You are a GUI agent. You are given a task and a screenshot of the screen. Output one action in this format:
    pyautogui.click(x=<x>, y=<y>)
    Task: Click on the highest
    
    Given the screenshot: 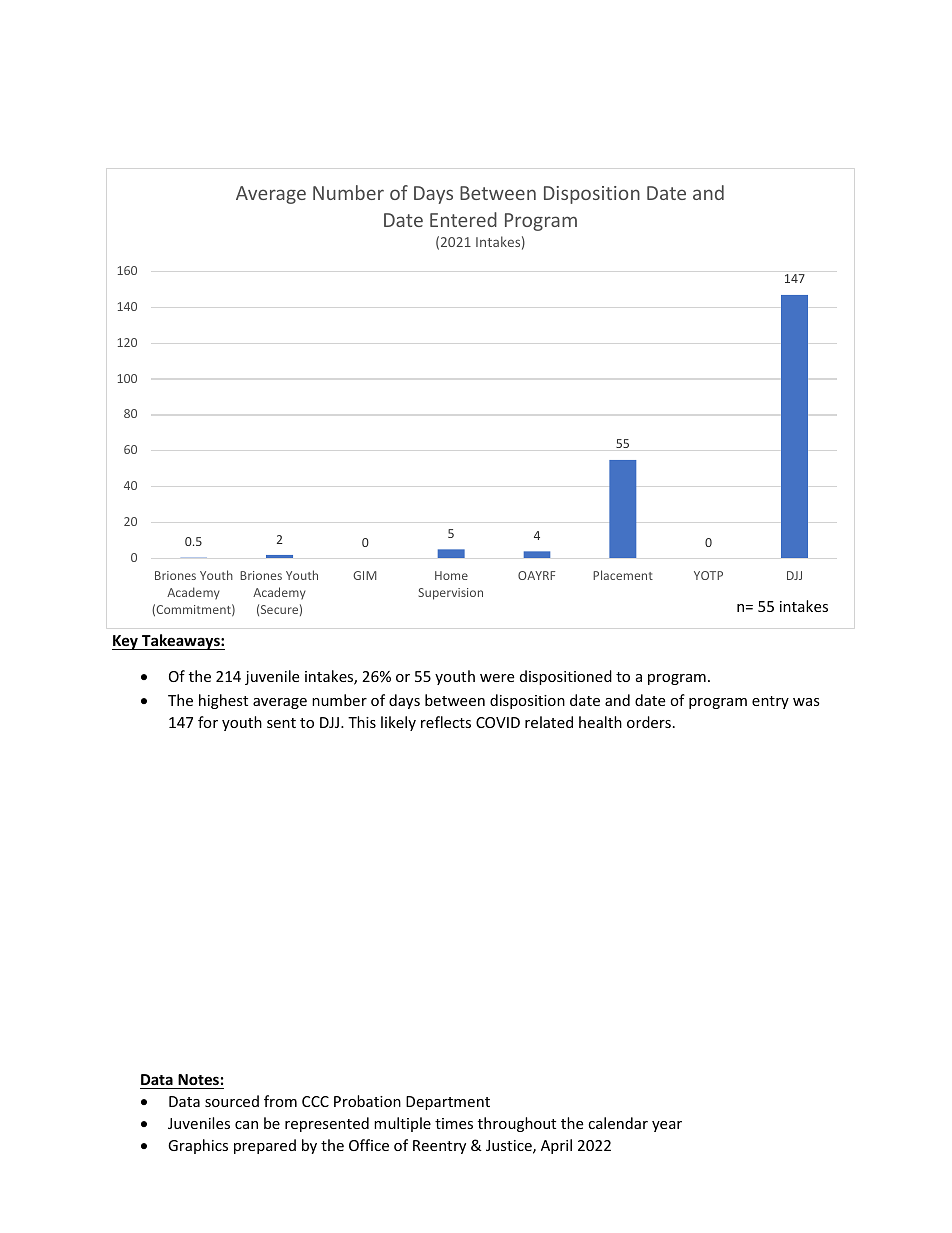 What is the action you would take?
    pyautogui.click(x=223, y=701)
